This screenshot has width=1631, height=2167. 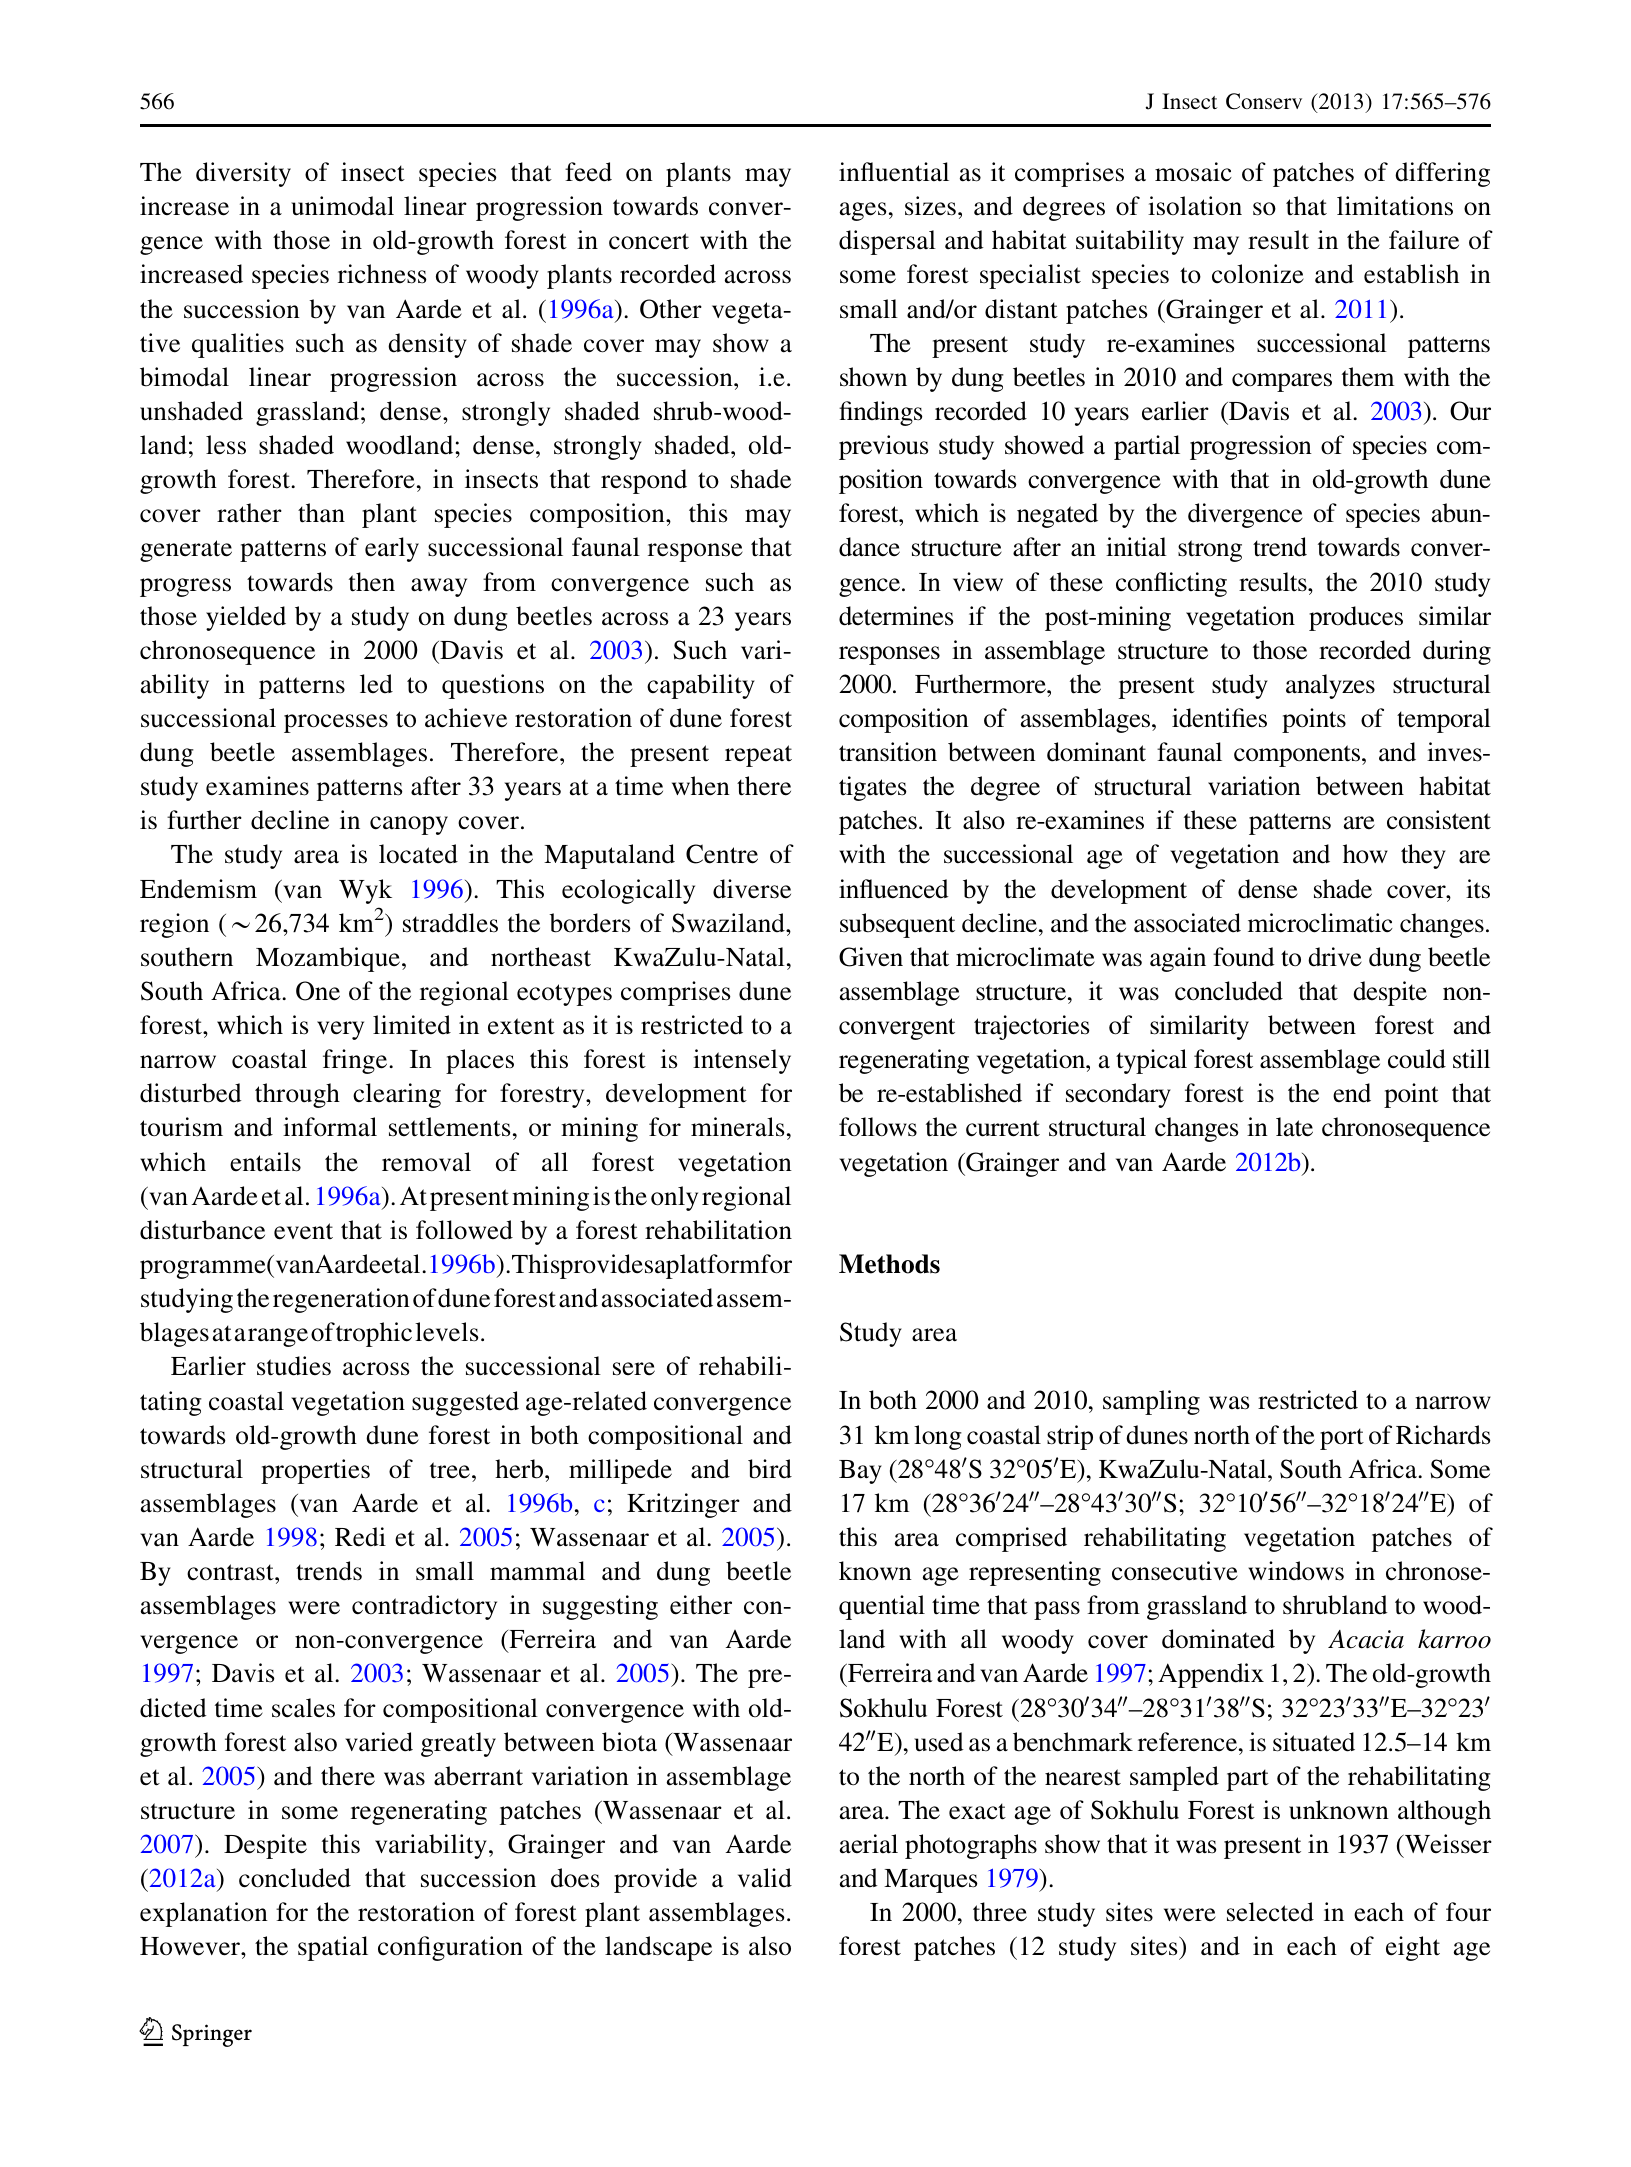 I want to click on valid, so click(x=765, y=1878).
